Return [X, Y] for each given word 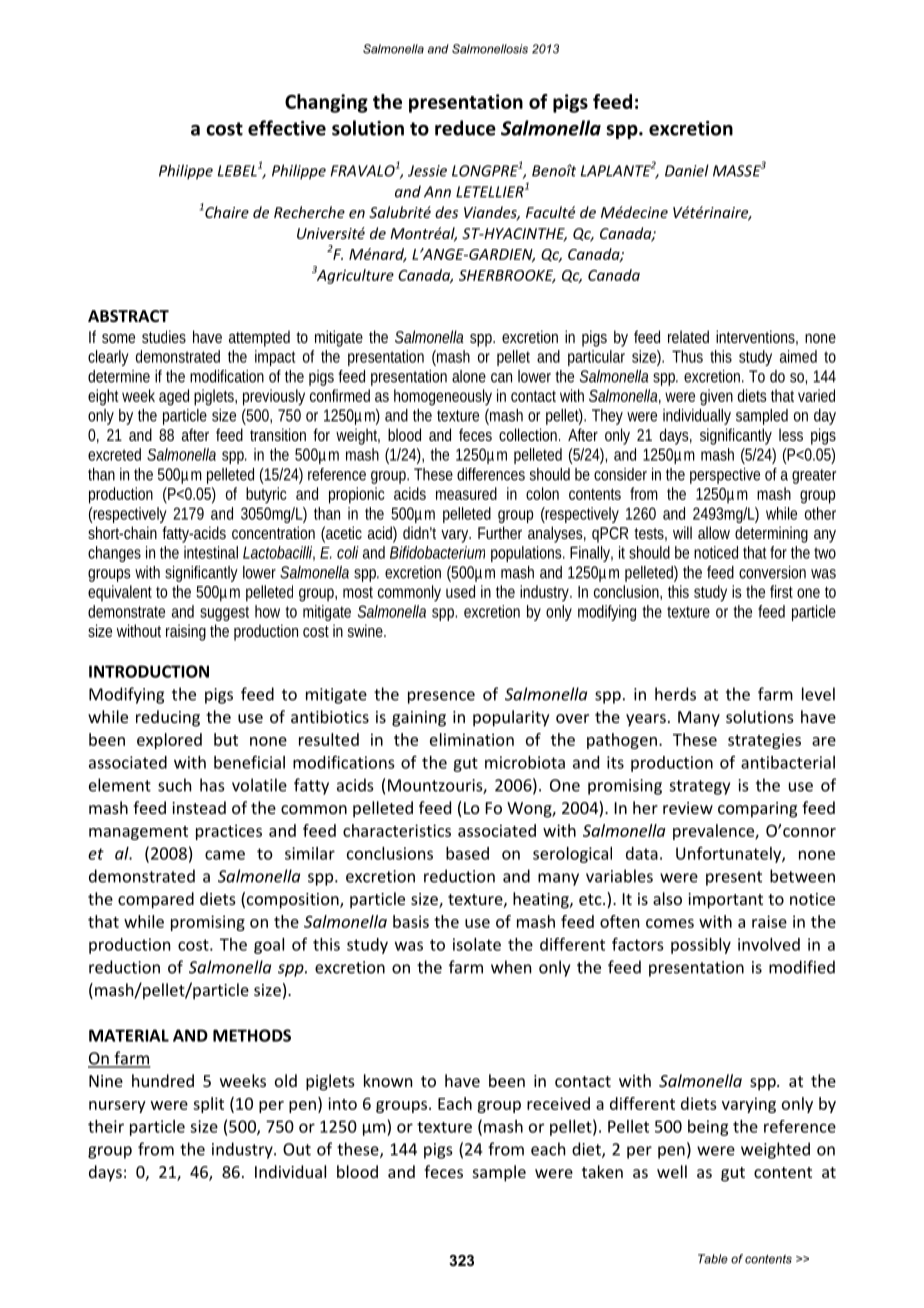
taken [602, 1171]
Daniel [687, 170]
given [716, 397]
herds [675, 694]
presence [441, 697]
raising [186, 632]
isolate [477, 944]
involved [769, 944]
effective [287, 128]
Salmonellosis [490, 49]
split [208, 1105]
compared [156, 900]
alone [469, 376]
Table [713, 1259]
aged [174, 397]
